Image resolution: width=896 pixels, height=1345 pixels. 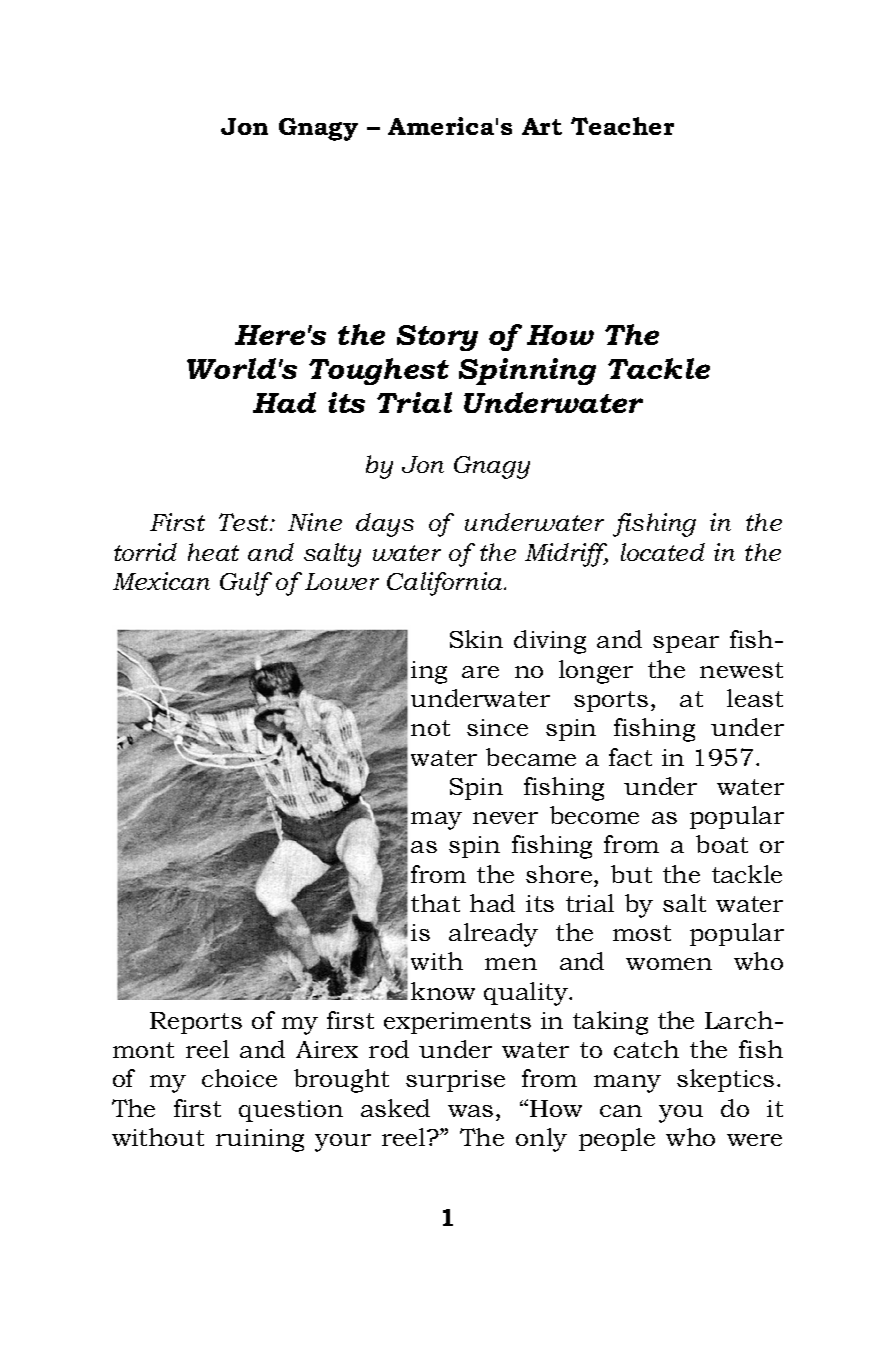 What do you see at coordinates (379, 371) in the page?
I see `Toughest` at bounding box center [379, 371].
